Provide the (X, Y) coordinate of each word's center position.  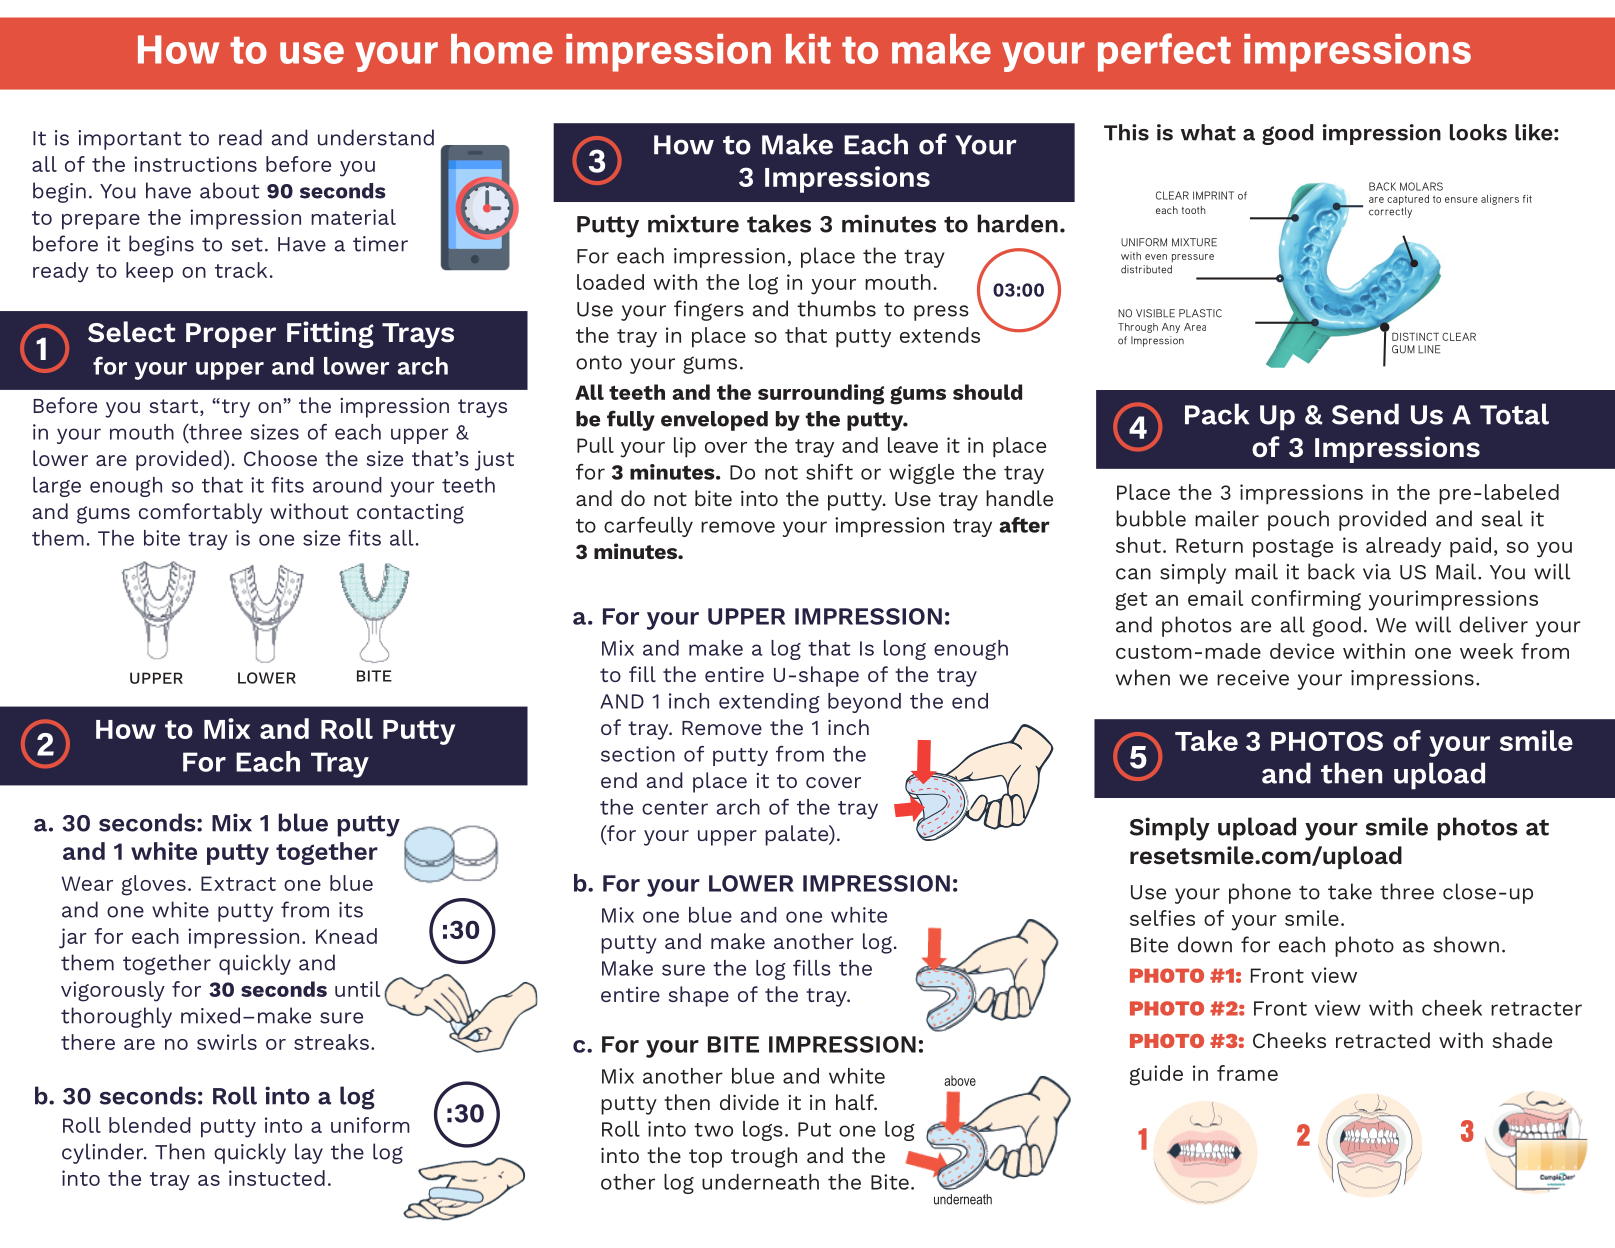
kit (808, 49)
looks (1478, 132)
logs (763, 1131)
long (905, 650)
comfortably (200, 513)
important (130, 140)
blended (150, 1125)
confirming (1306, 600)
